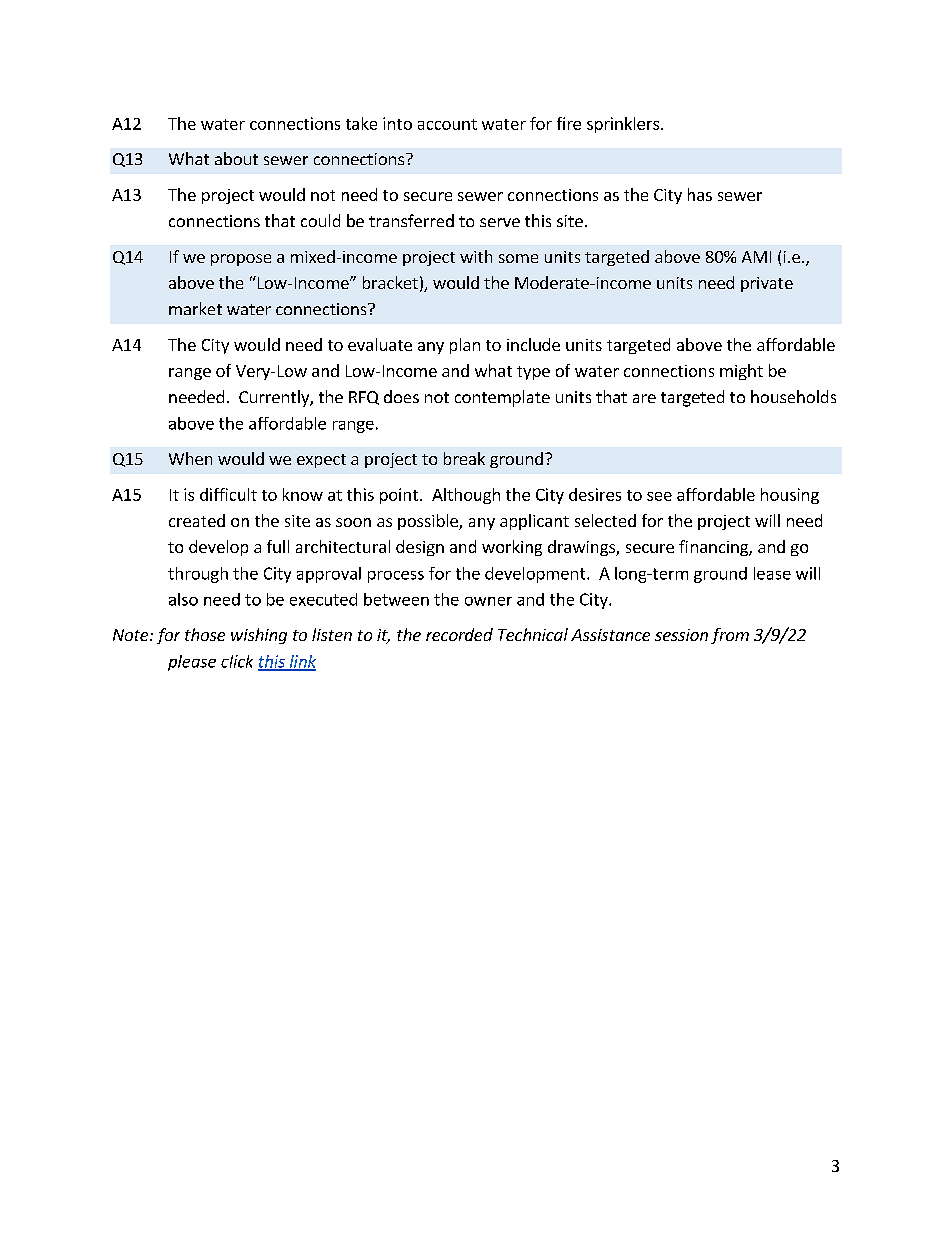  What do you see at coordinates (502, 398) in the image?
I see `contemplate` at bounding box center [502, 398].
